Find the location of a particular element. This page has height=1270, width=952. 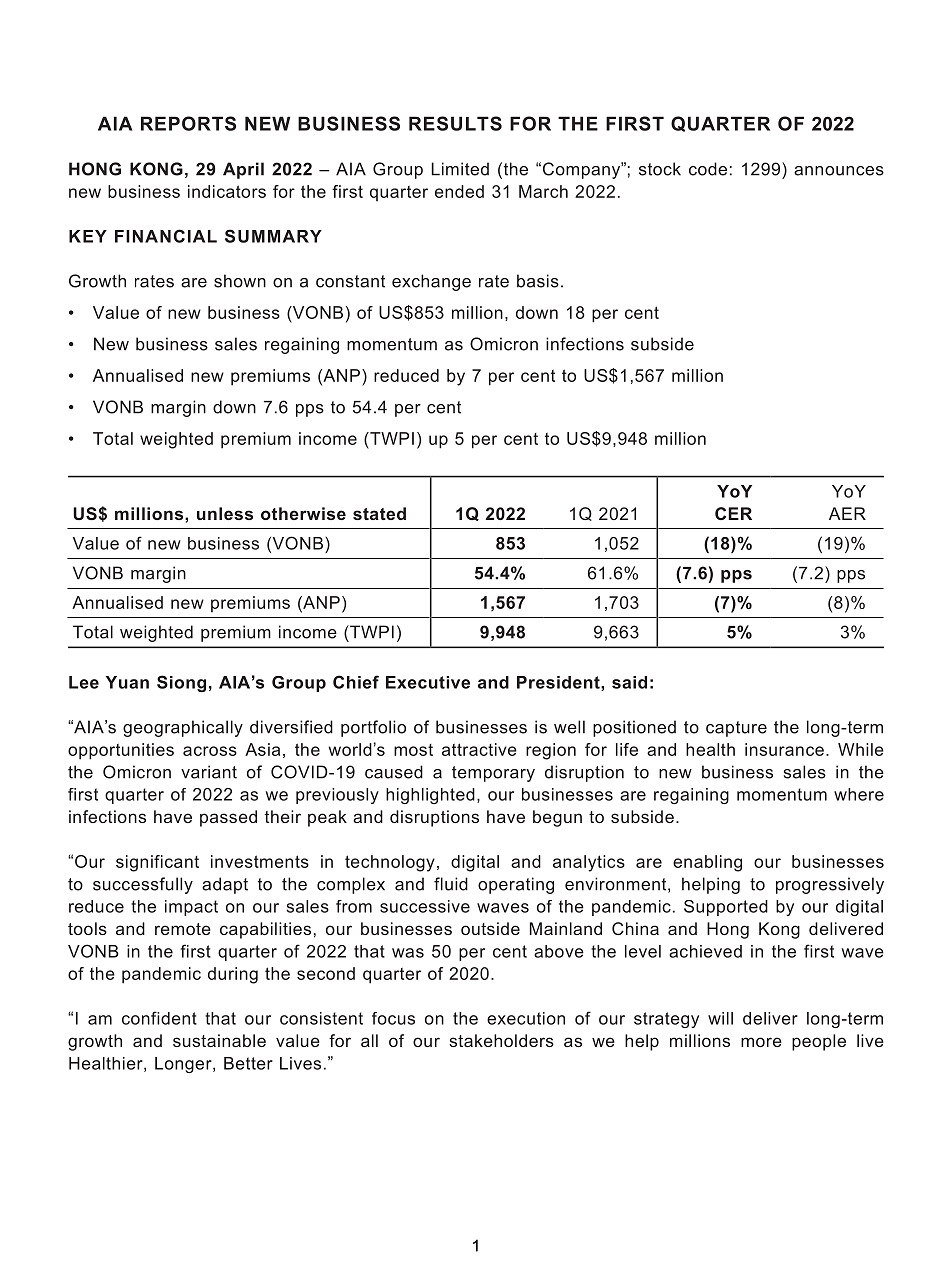

REPORTS is located at coordinates (188, 123).
